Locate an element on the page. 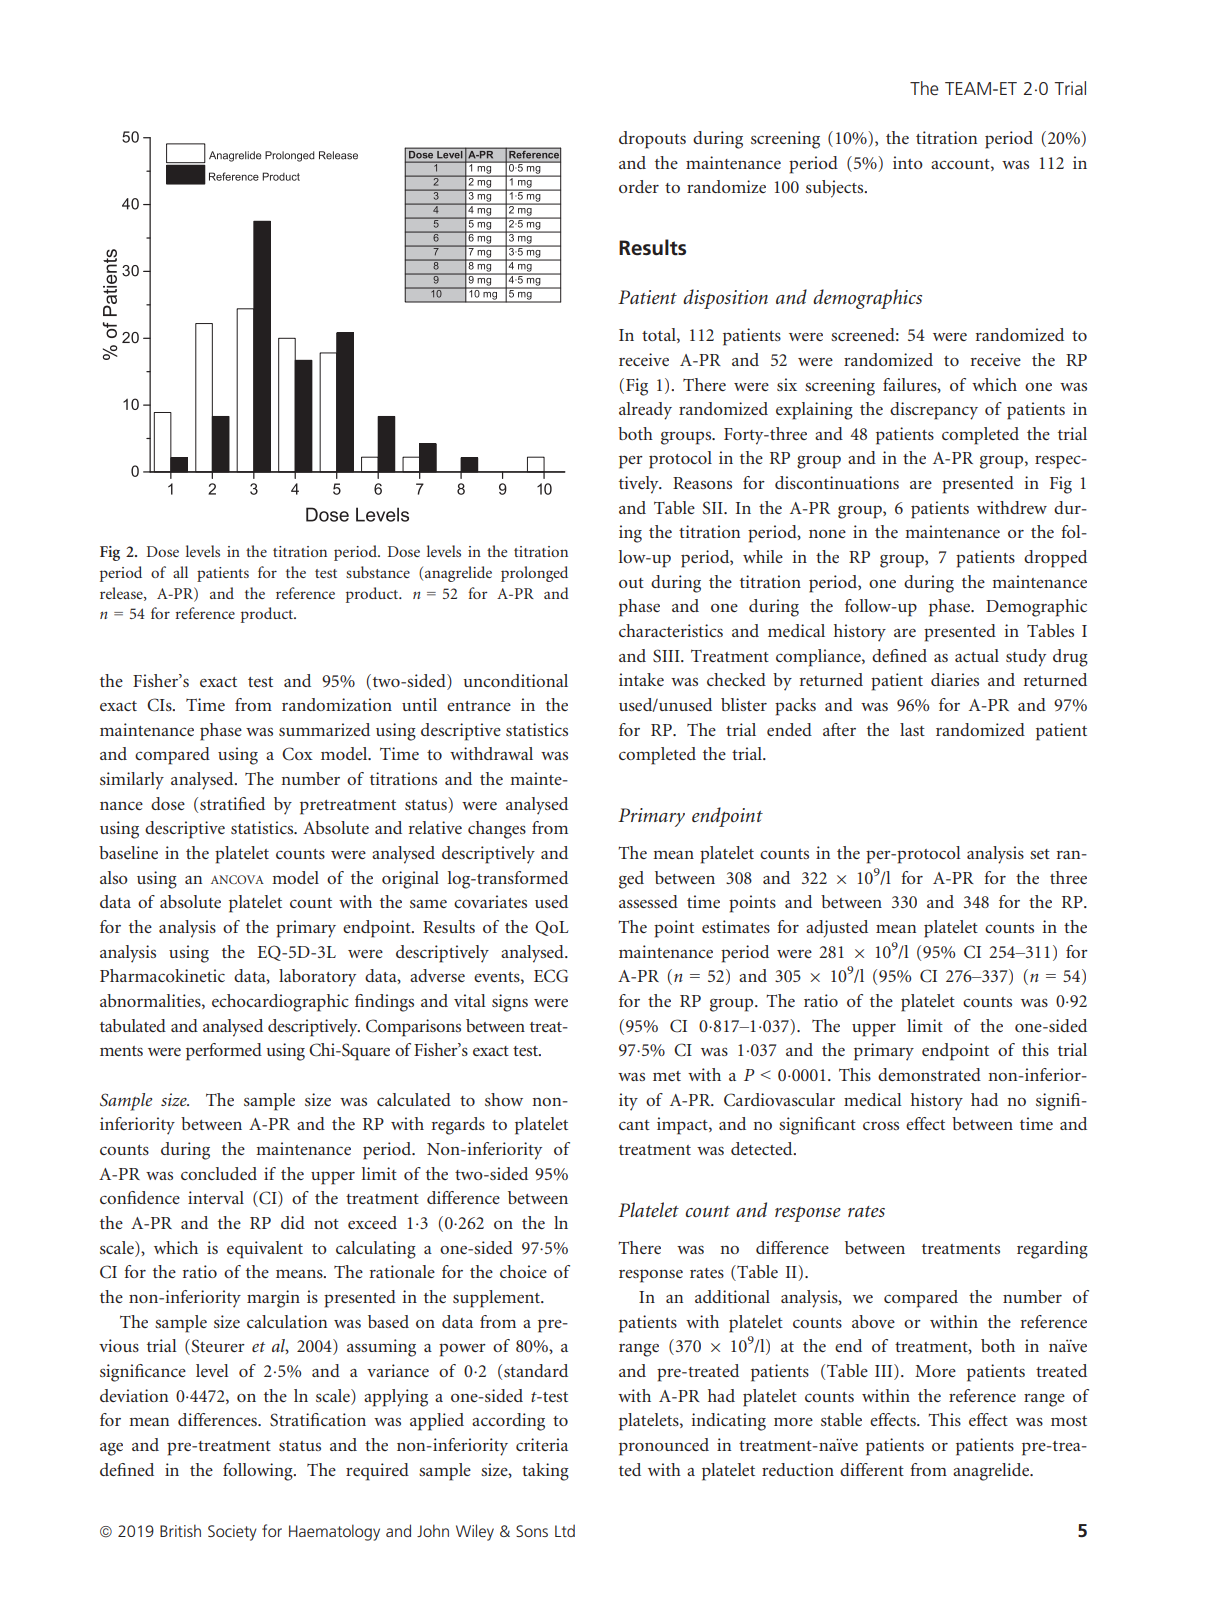 This image has width=1228, height=1614. into is located at coordinates (908, 162).
